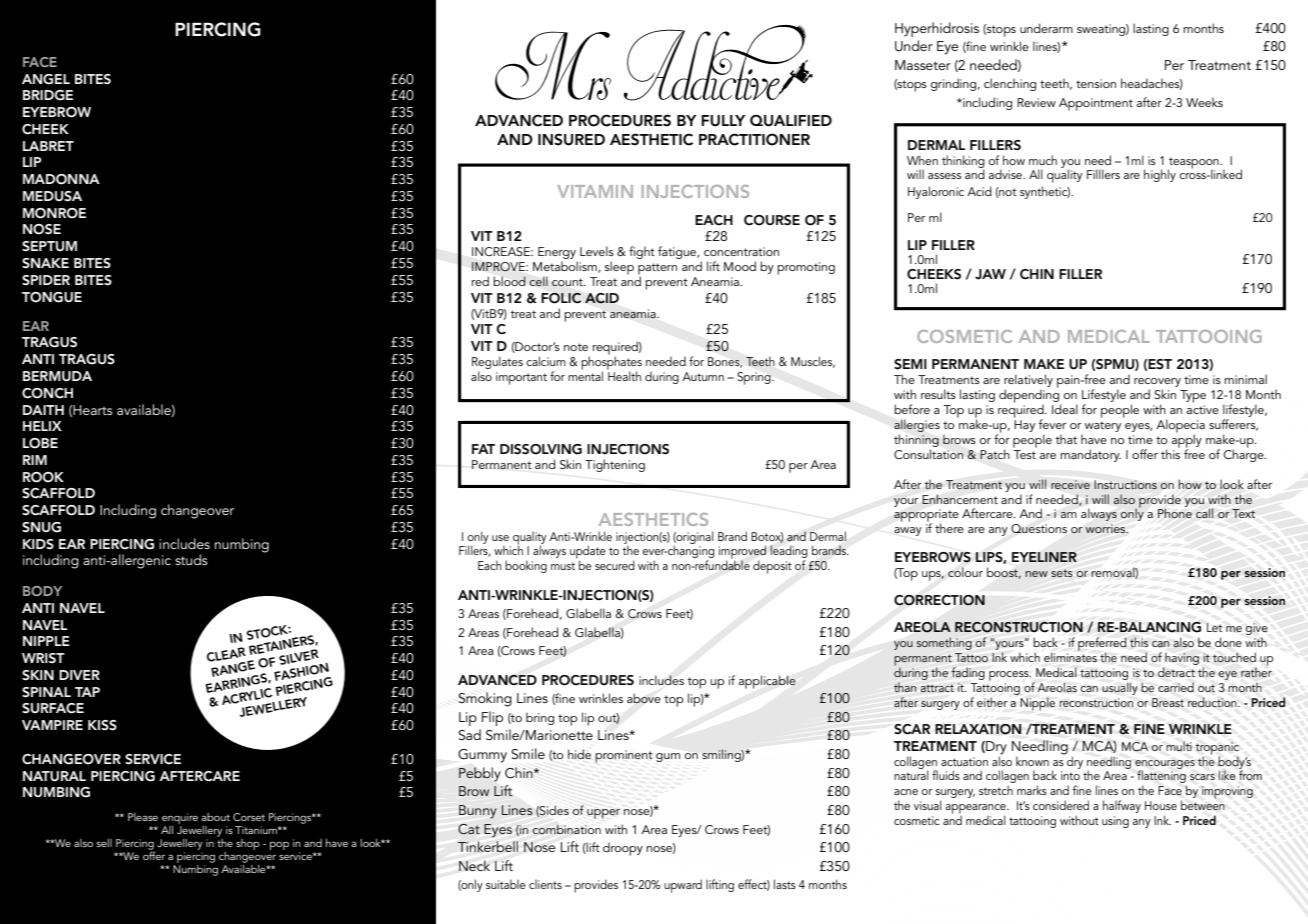  I want to click on recovery, so click(1157, 384).
